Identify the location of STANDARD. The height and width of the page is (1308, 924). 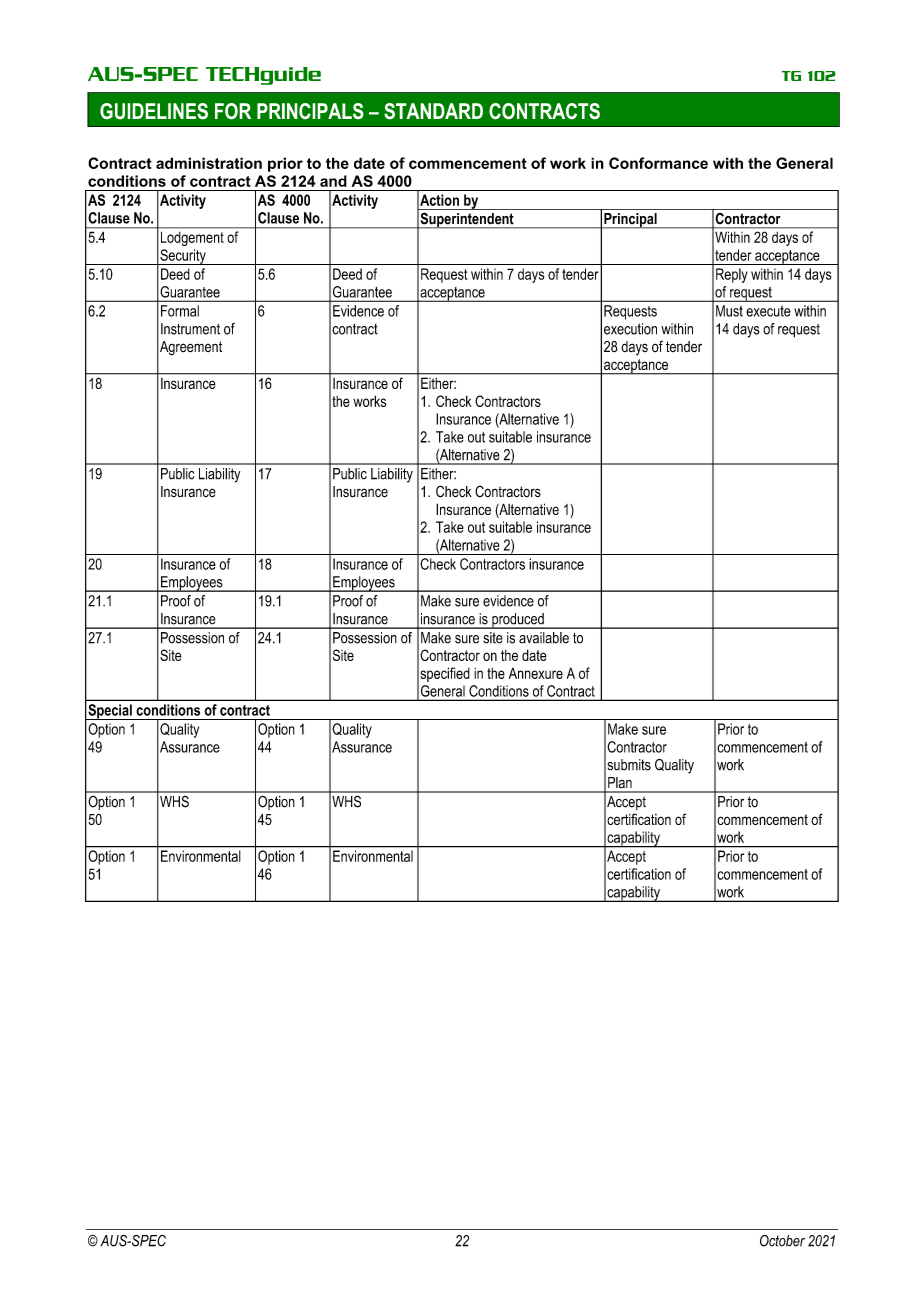
(433, 111).
